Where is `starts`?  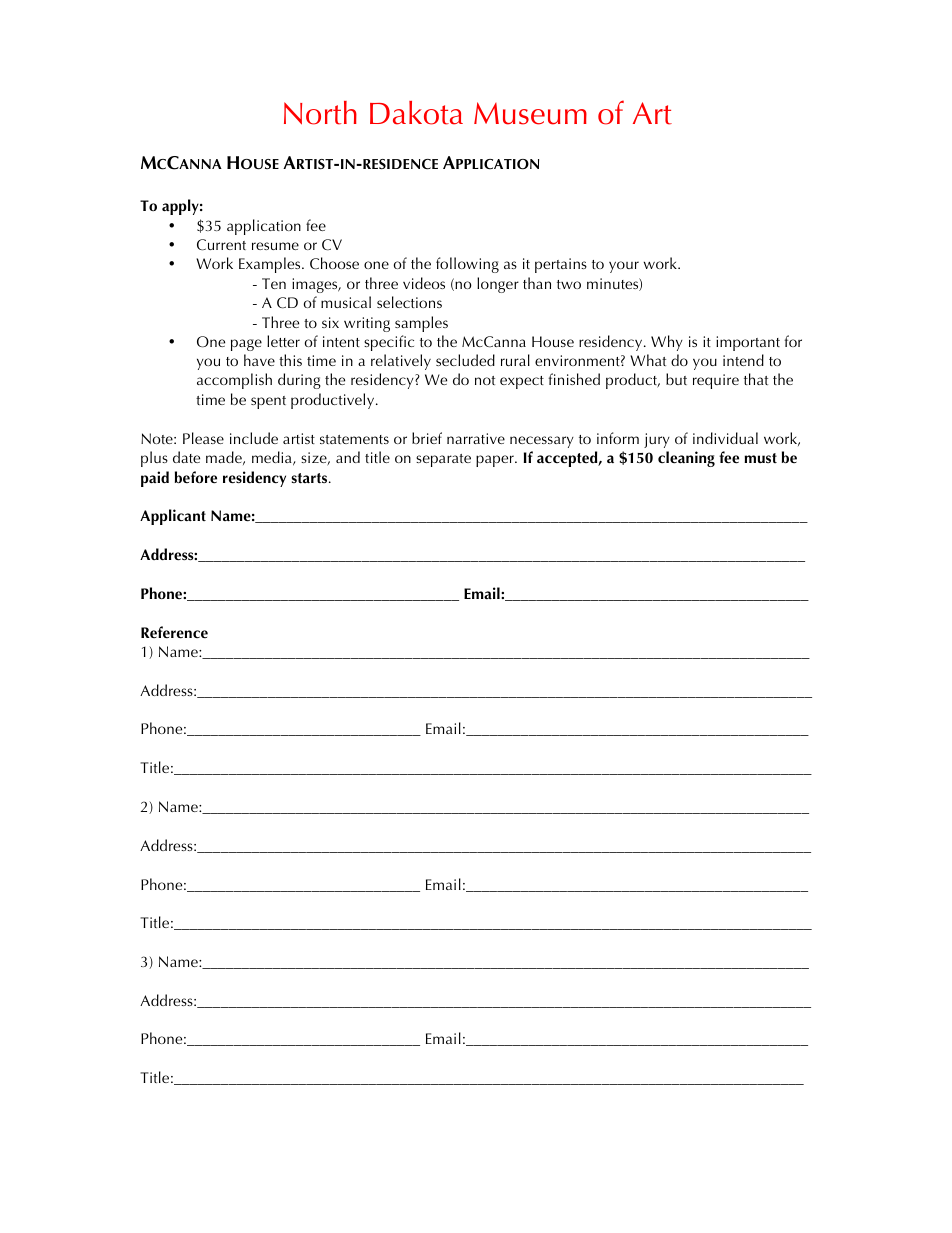 starts is located at coordinates (310, 478).
